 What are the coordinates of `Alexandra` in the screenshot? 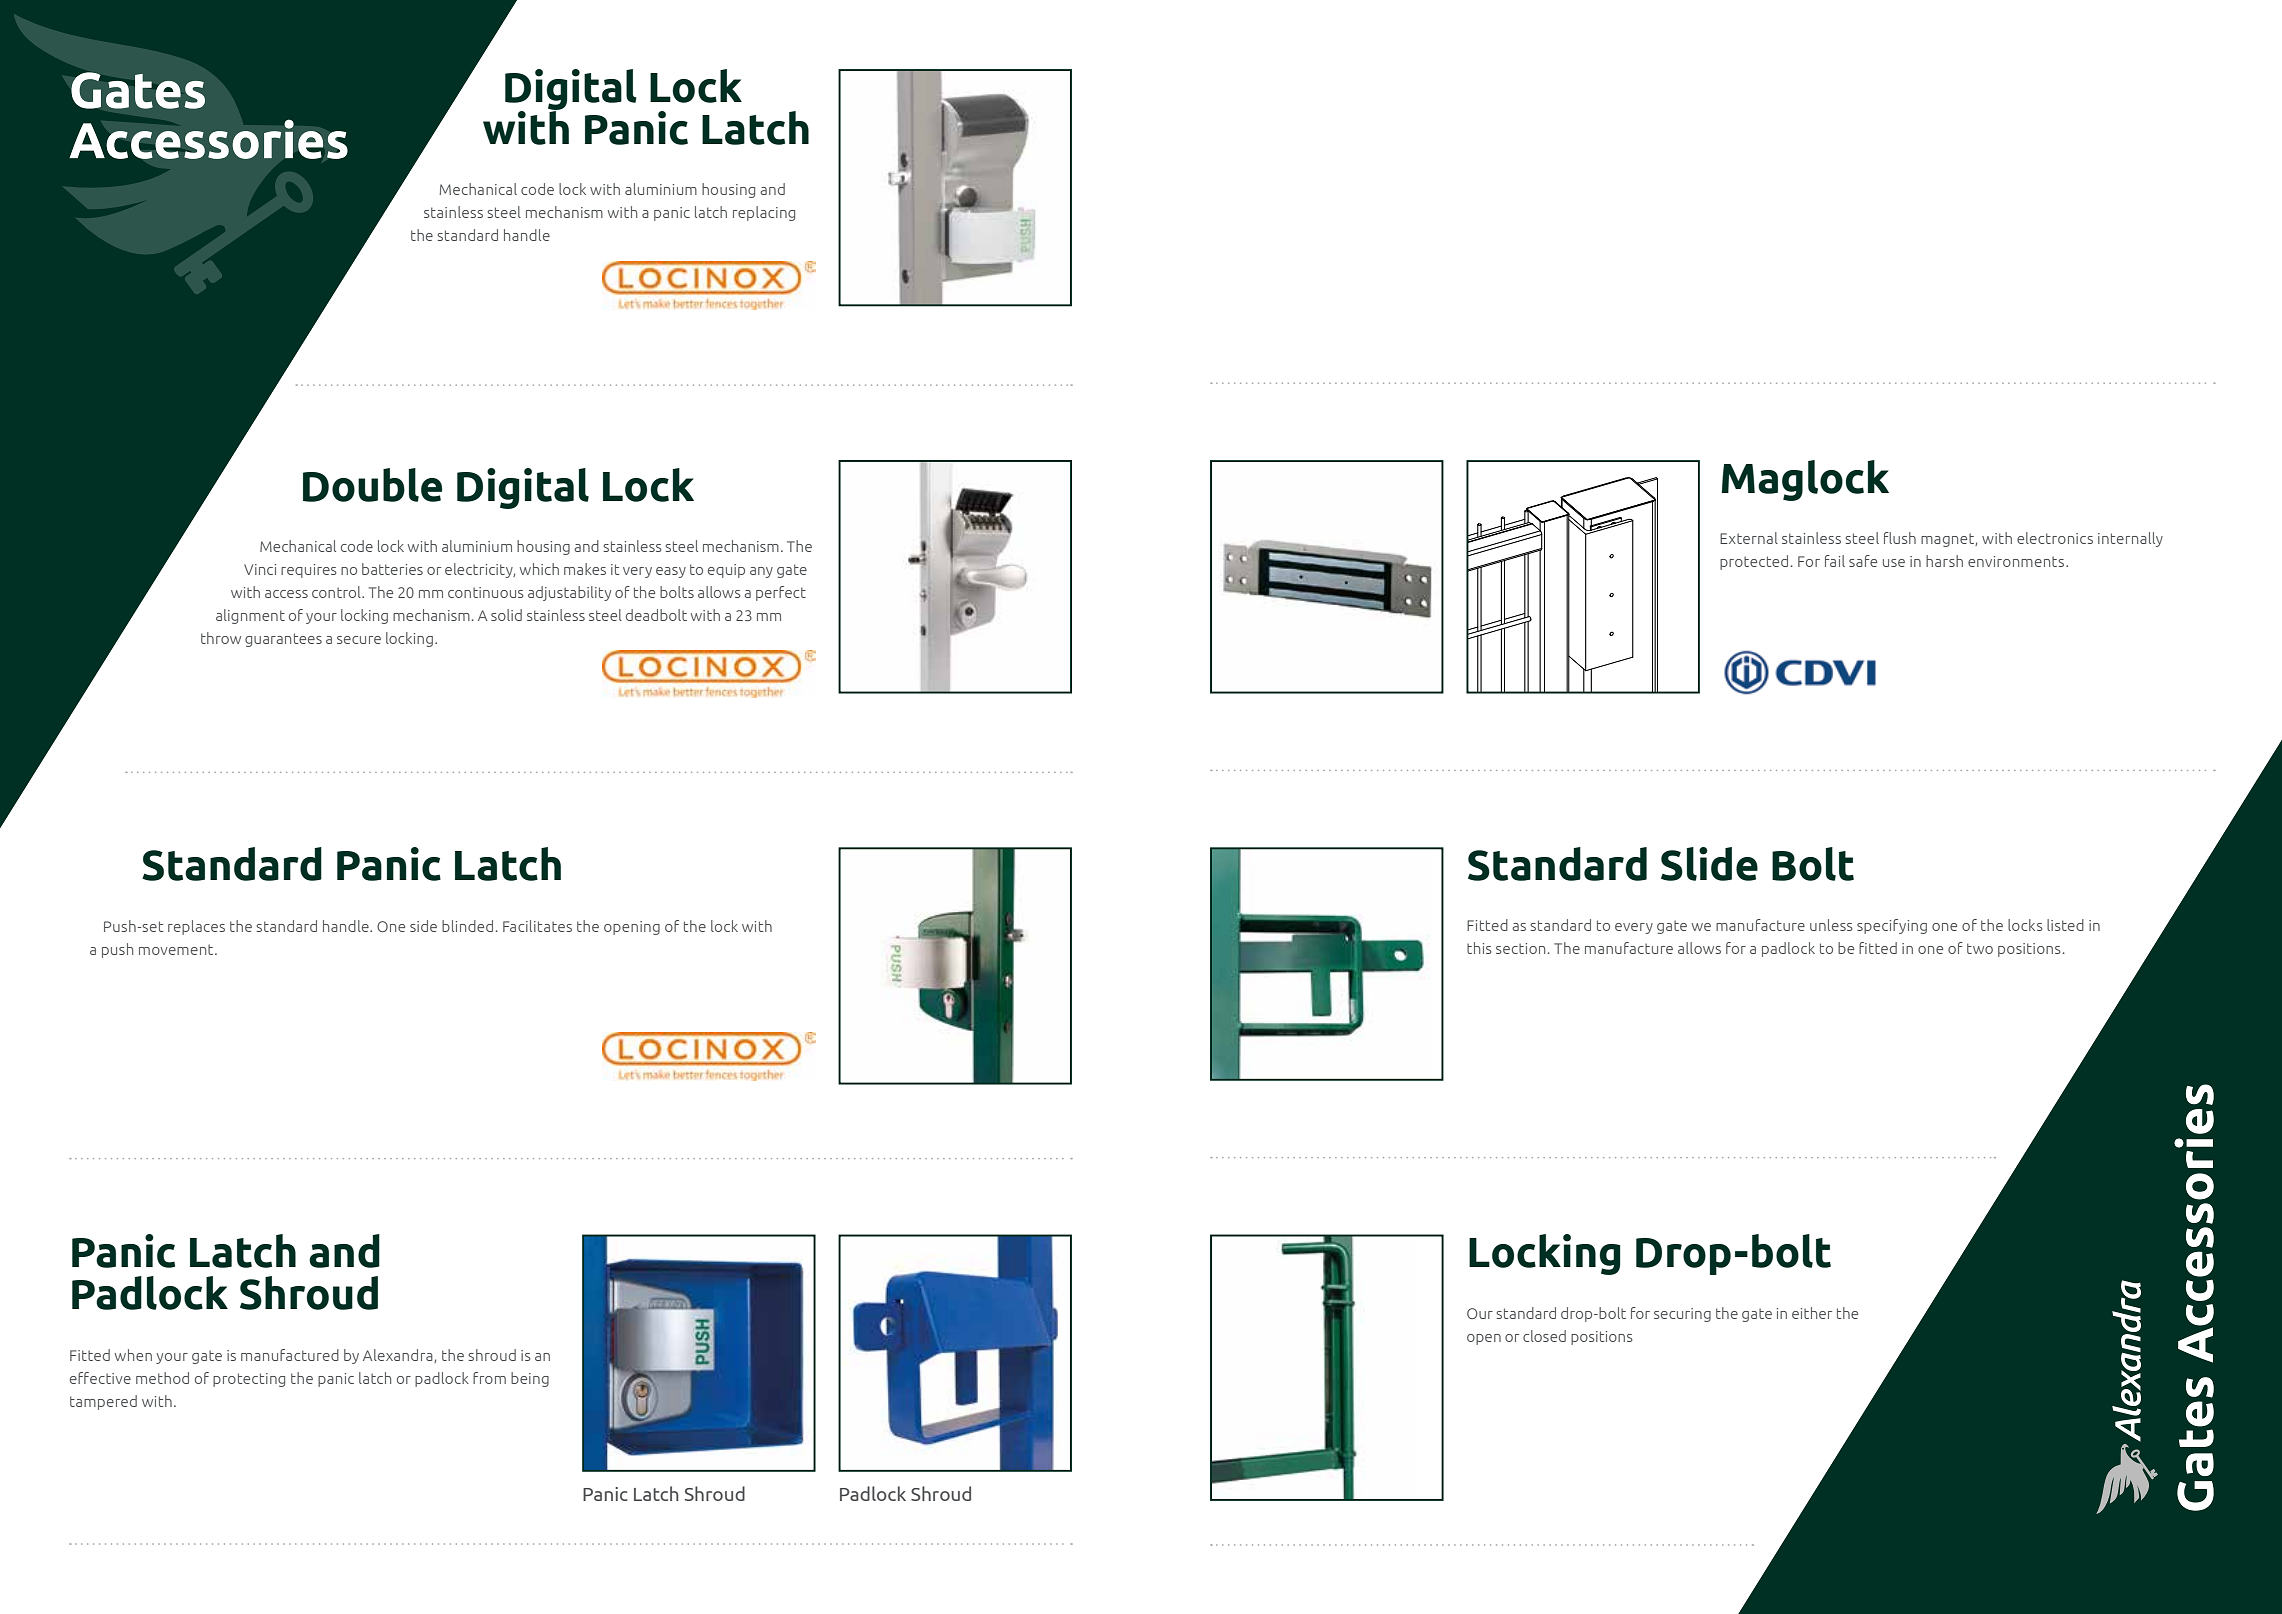 It's located at (399, 1356).
